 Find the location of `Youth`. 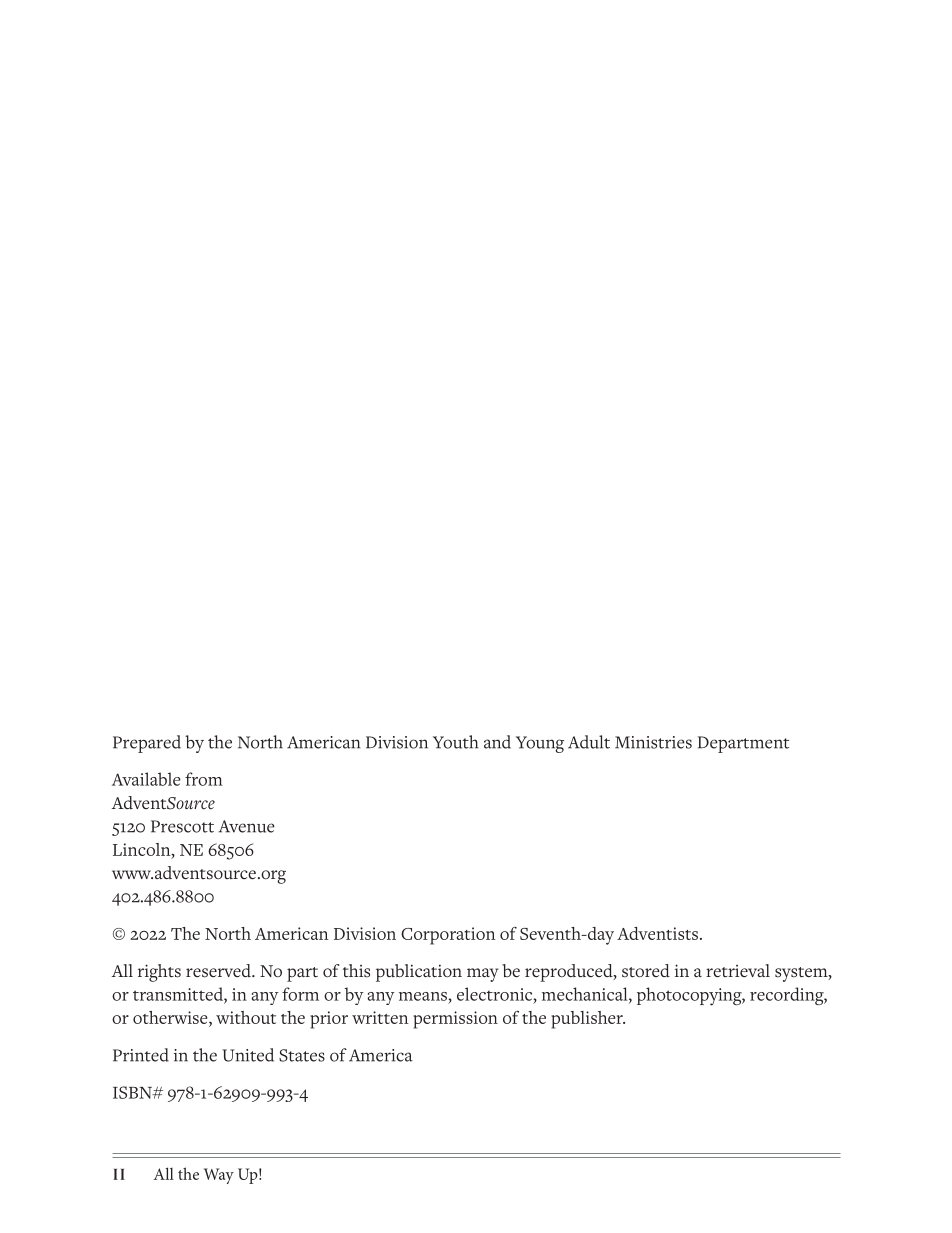

Youth is located at coordinates (456, 742).
